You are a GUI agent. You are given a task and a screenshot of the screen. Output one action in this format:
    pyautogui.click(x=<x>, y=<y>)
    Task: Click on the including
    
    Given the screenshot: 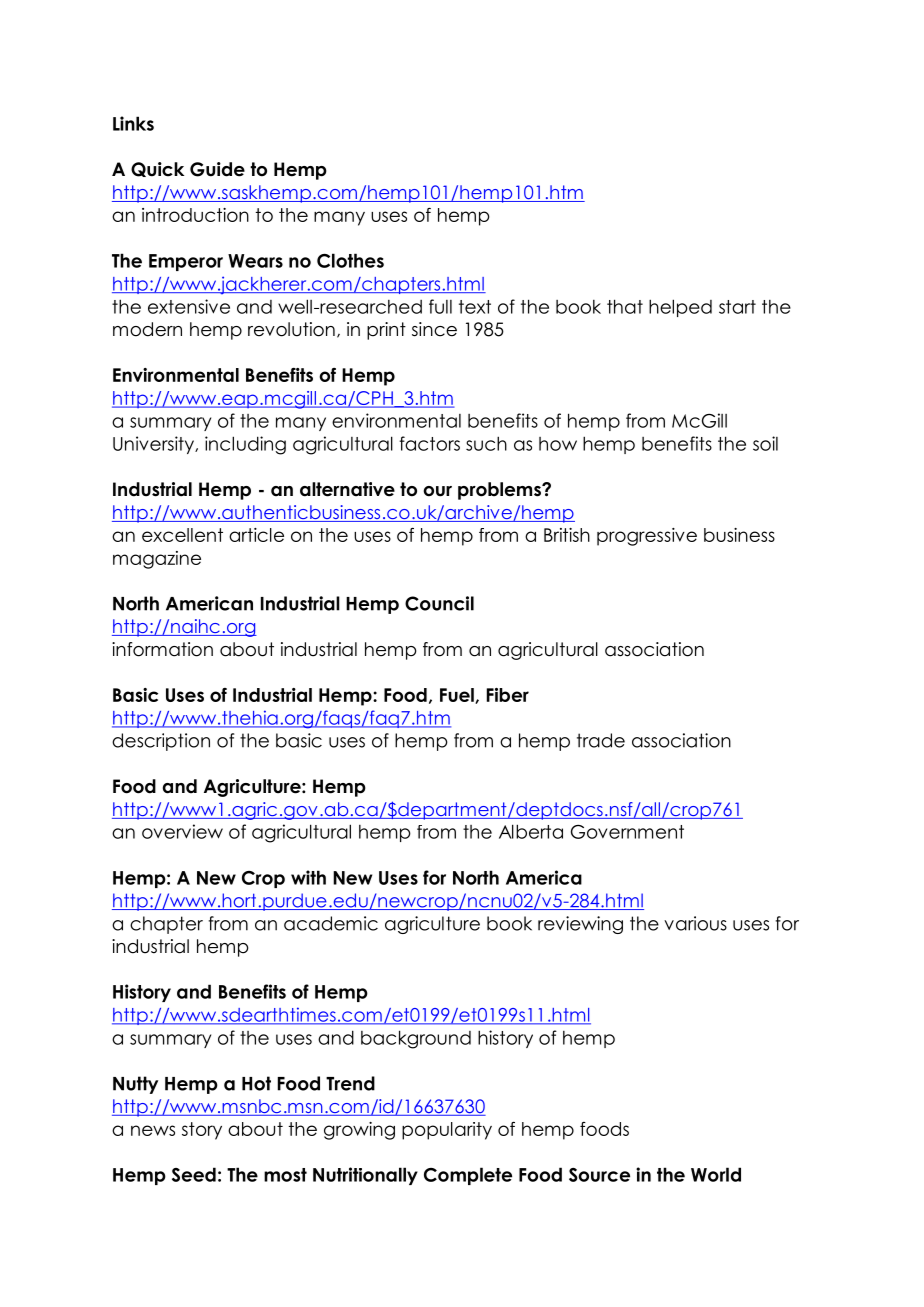 What is the action you would take?
    pyautogui.click(x=245, y=445)
